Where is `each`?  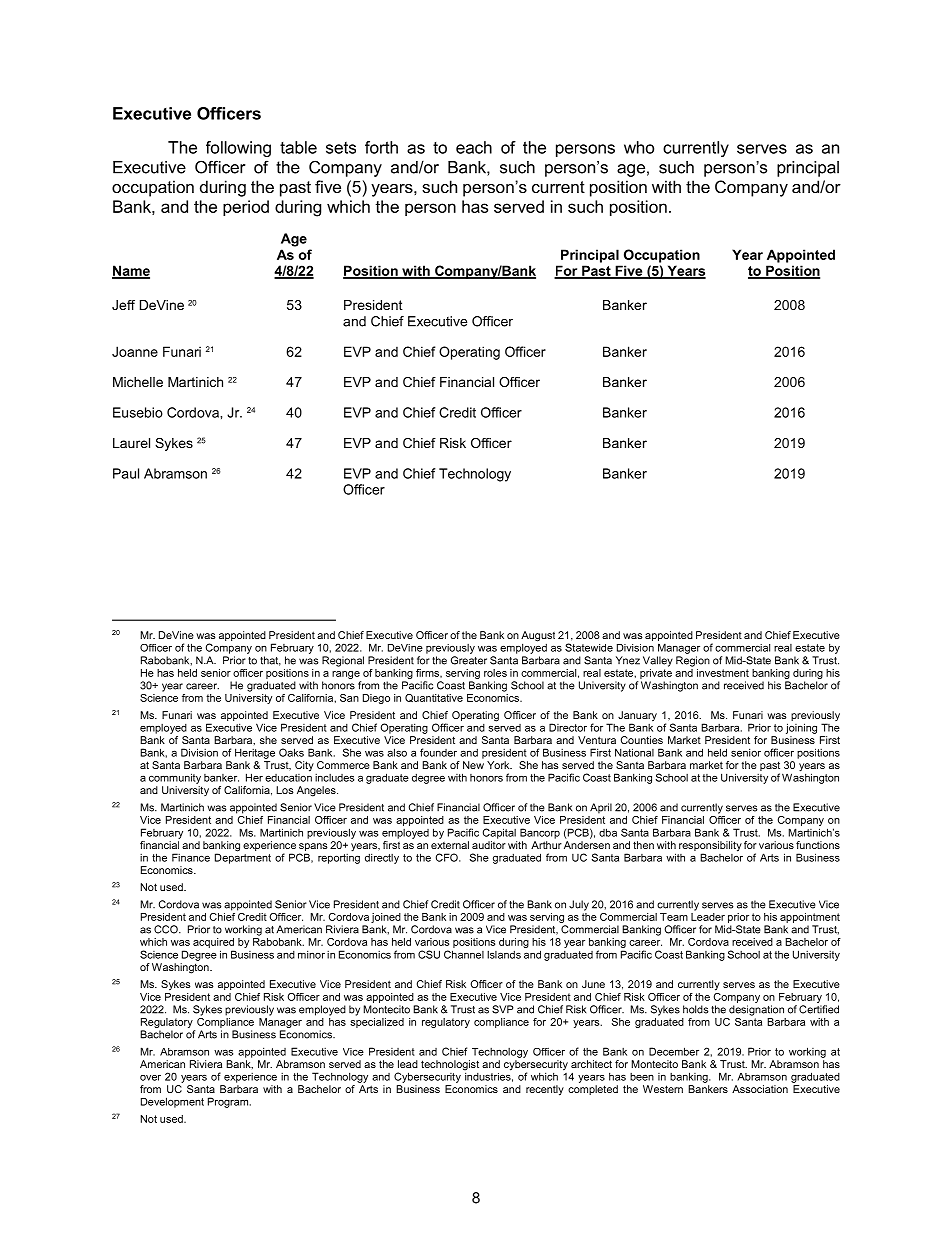 each is located at coordinates (474, 147).
